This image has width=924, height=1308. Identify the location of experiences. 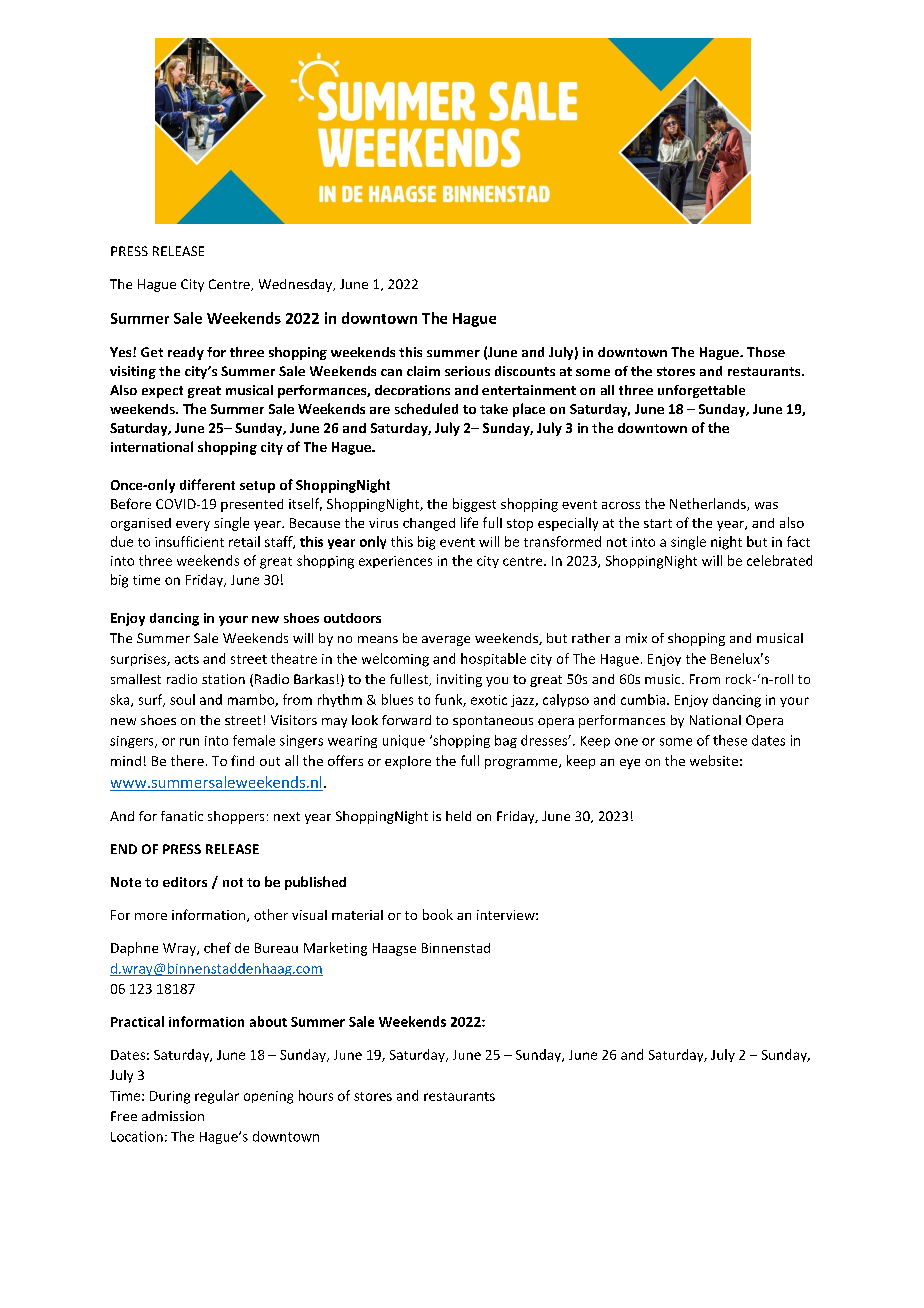
(395, 562).
